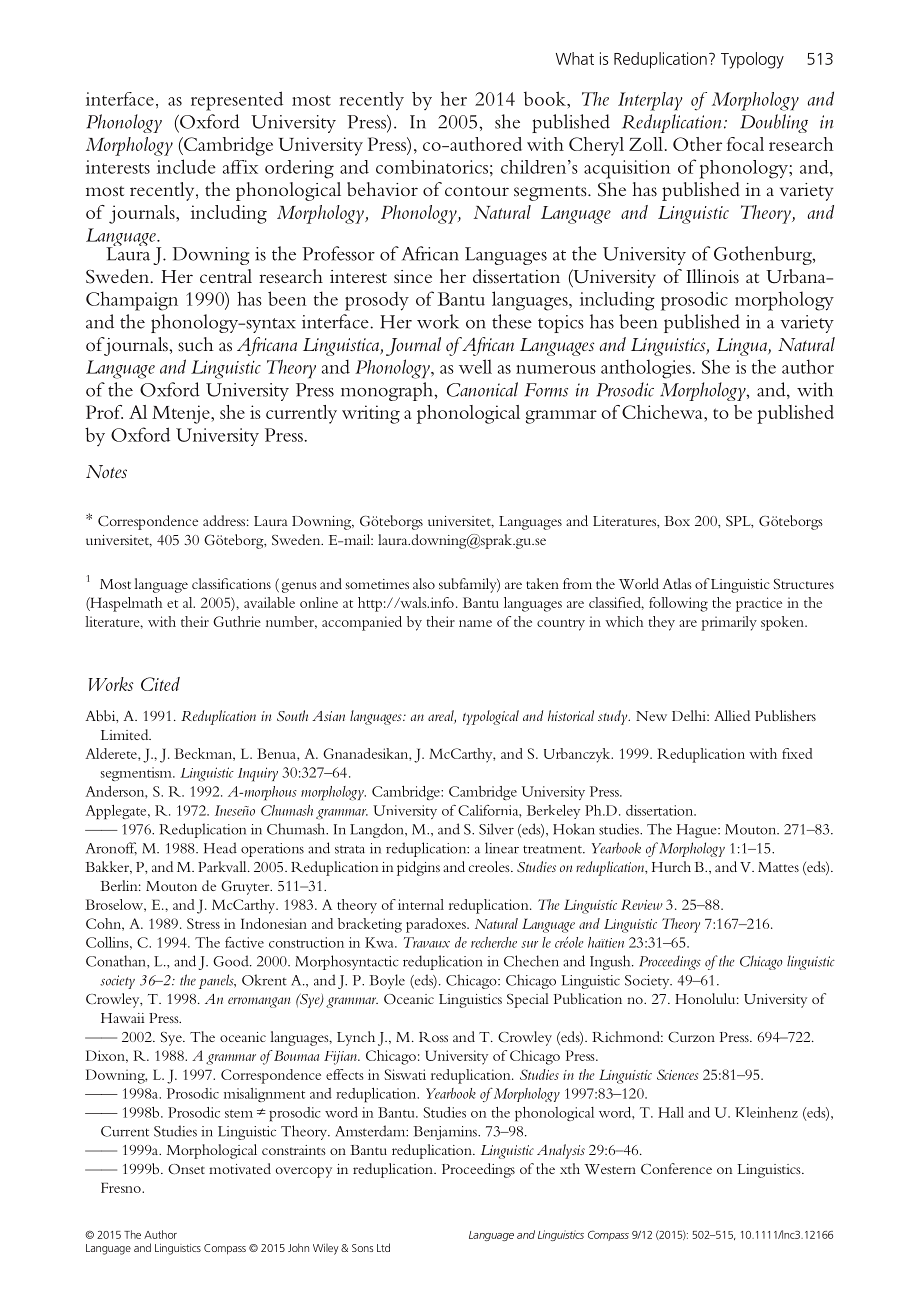 This page has width=914, height=1316. Describe the element at coordinates (237, 101) in the page. I see `represented` at that location.
